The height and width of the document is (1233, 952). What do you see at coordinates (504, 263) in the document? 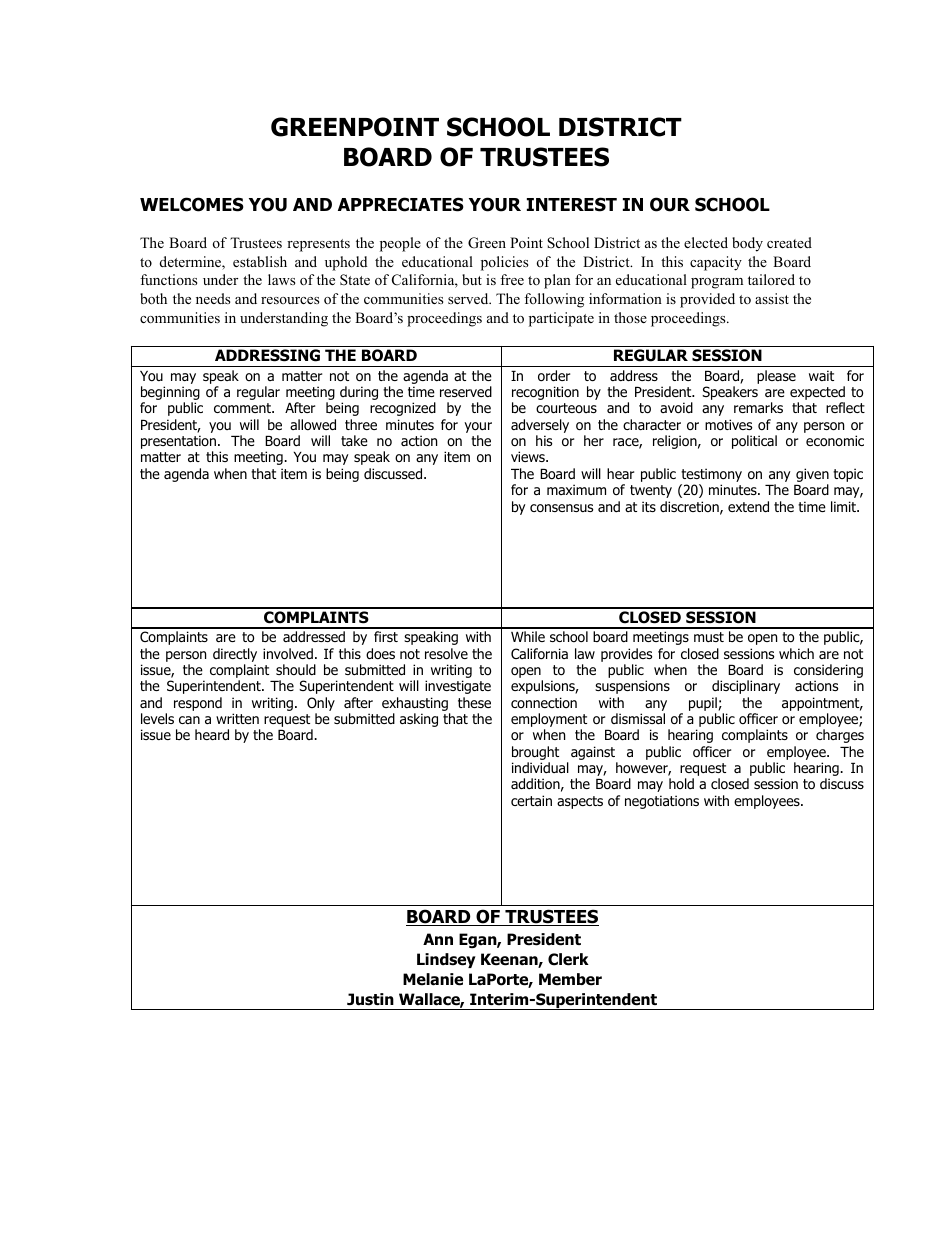
I see `policies` at bounding box center [504, 263].
